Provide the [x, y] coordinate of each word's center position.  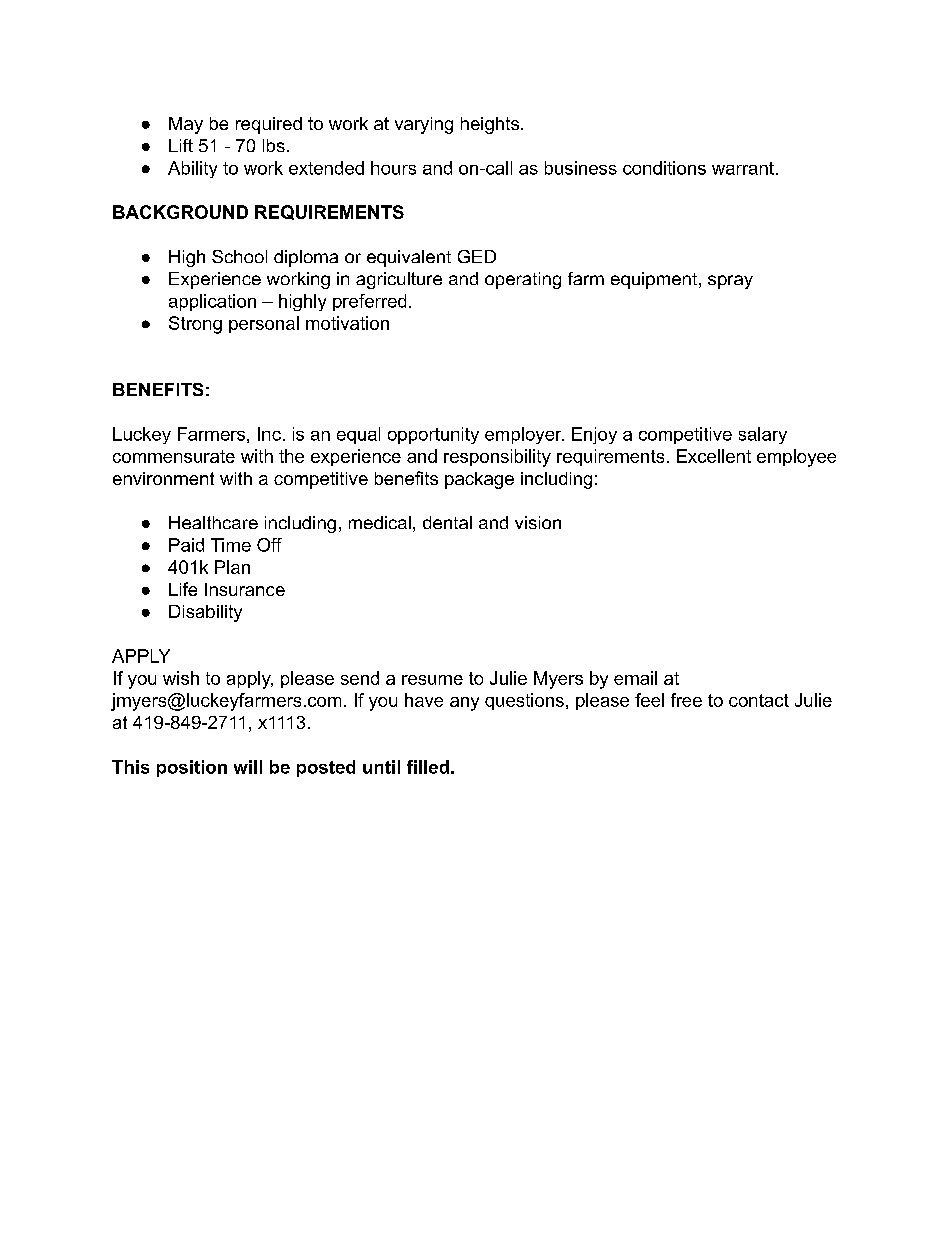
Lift [181, 145]
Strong [195, 325]
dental [447, 522]
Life [183, 589]
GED [477, 256]
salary [763, 435]
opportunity [433, 435]
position [192, 768]
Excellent [714, 456]
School [239, 256]
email [635, 678]
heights [490, 125]
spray [730, 282]
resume [432, 680]
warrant [743, 168]
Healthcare [213, 522]
